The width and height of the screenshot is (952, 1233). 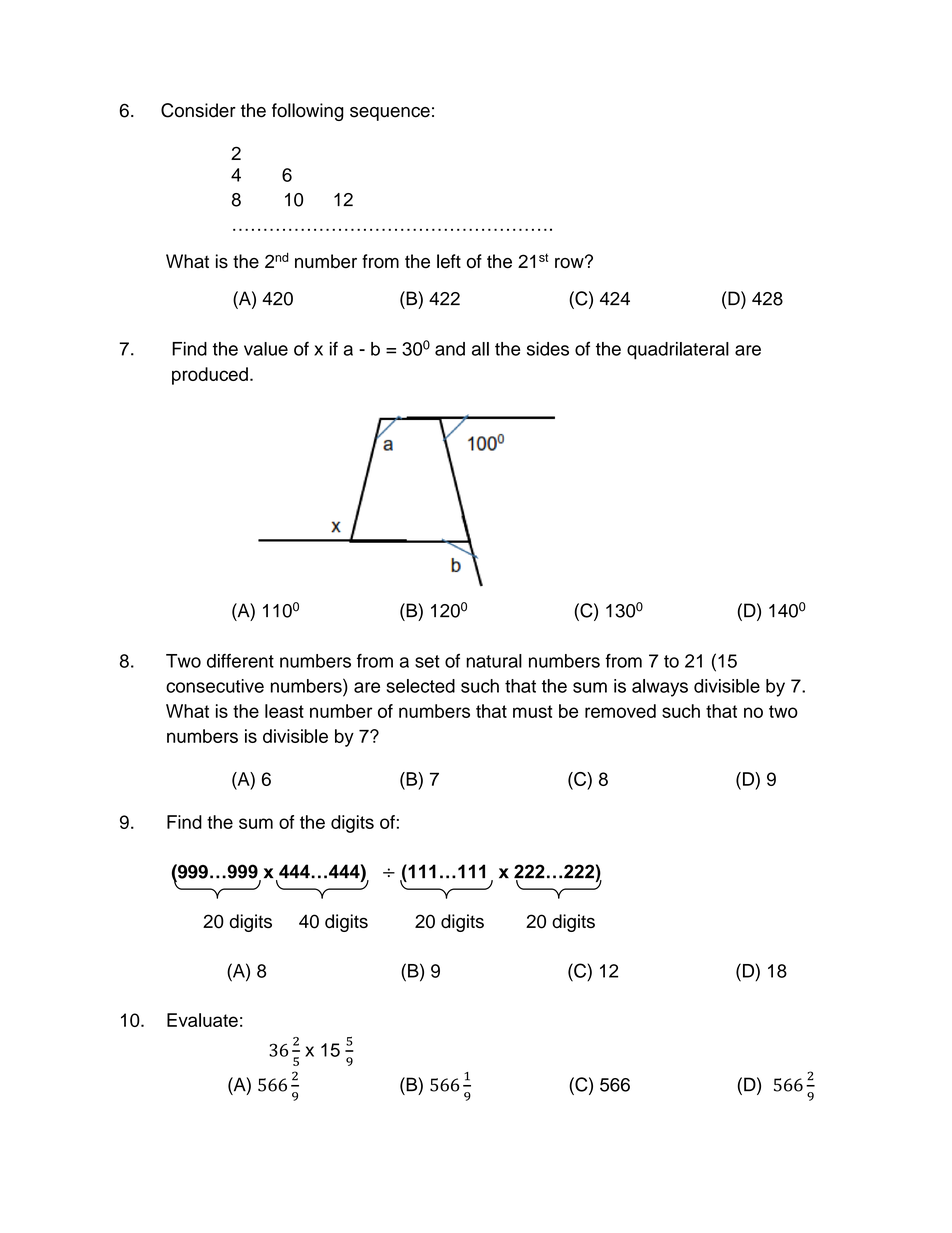 What do you see at coordinates (202, 1020) in the screenshot?
I see `Evaluate` at bounding box center [202, 1020].
